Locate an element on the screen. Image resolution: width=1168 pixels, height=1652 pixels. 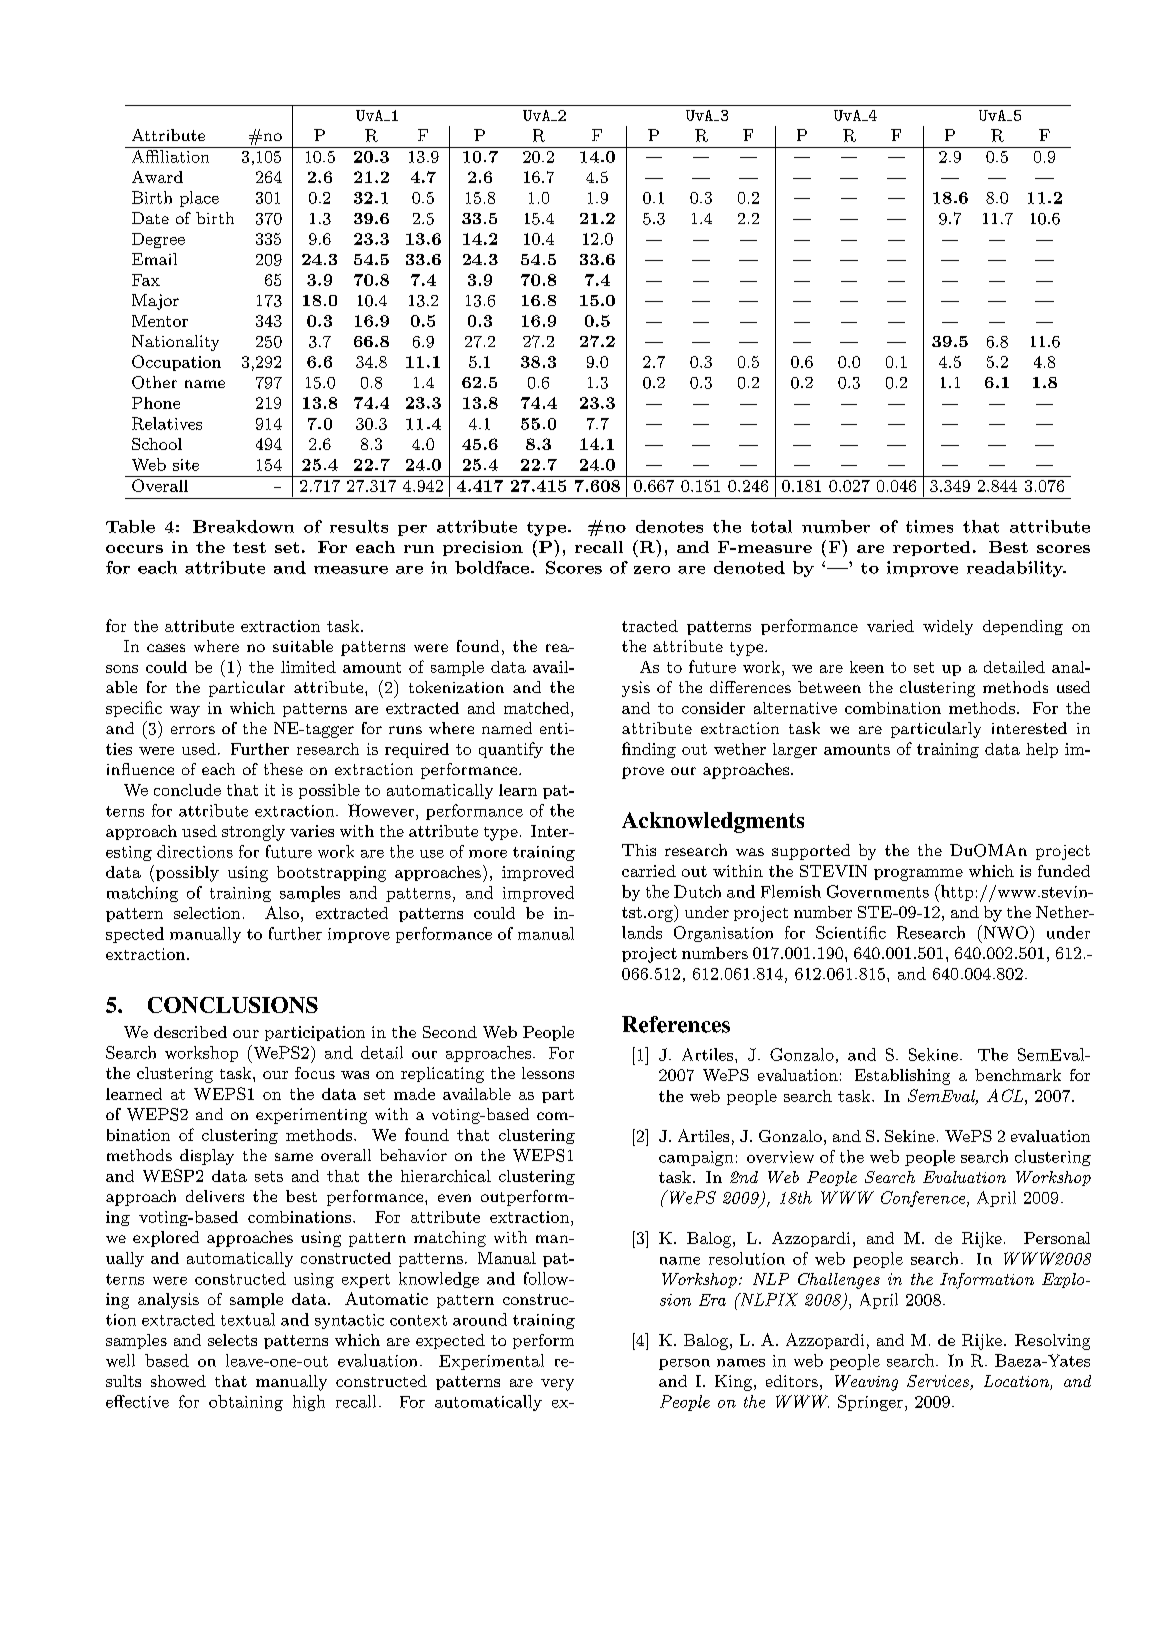
widely is located at coordinates (948, 627).
